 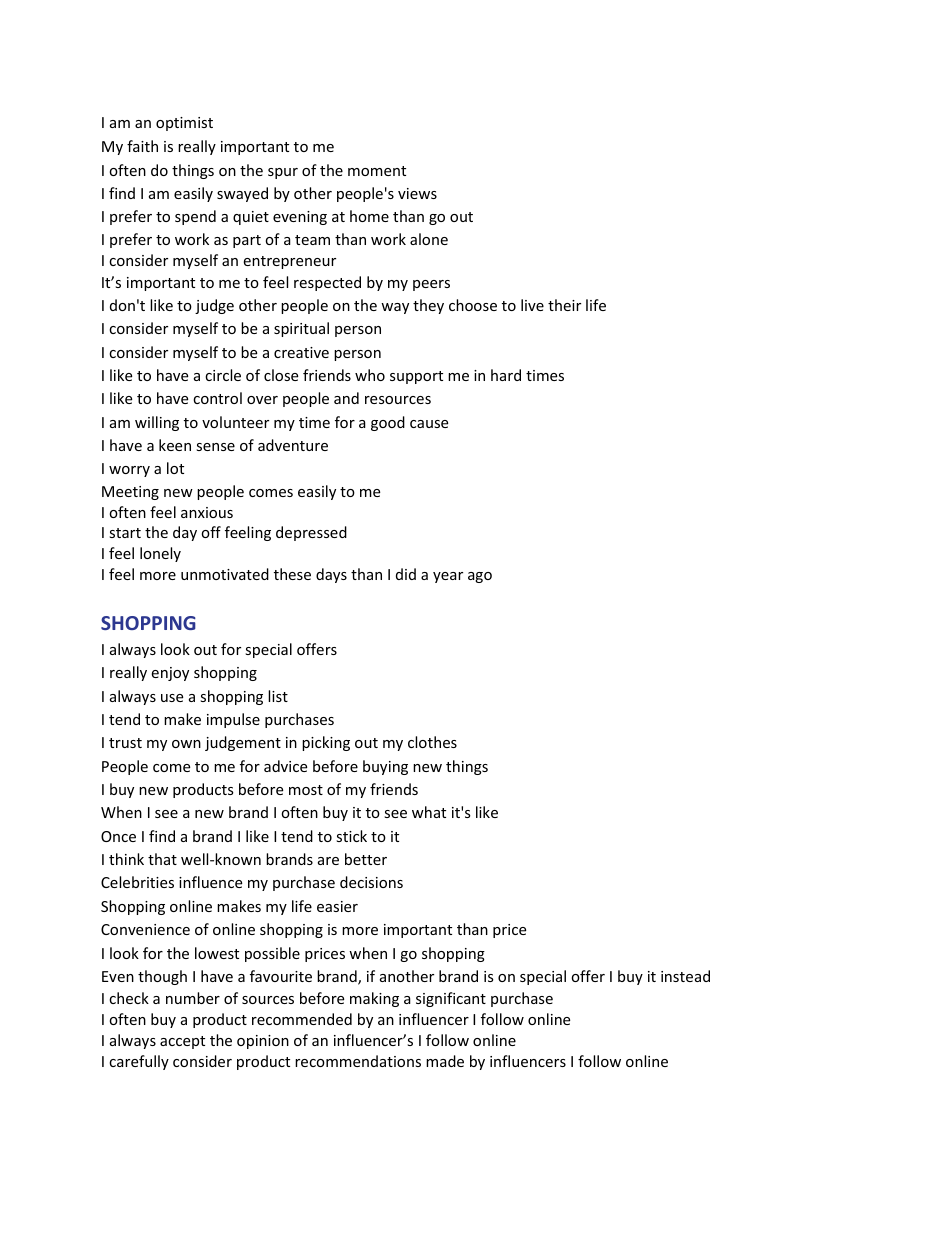 What do you see at coordinates (377, 171) in the screenshot?
I see `moment` at bounding box center [377, 171].
